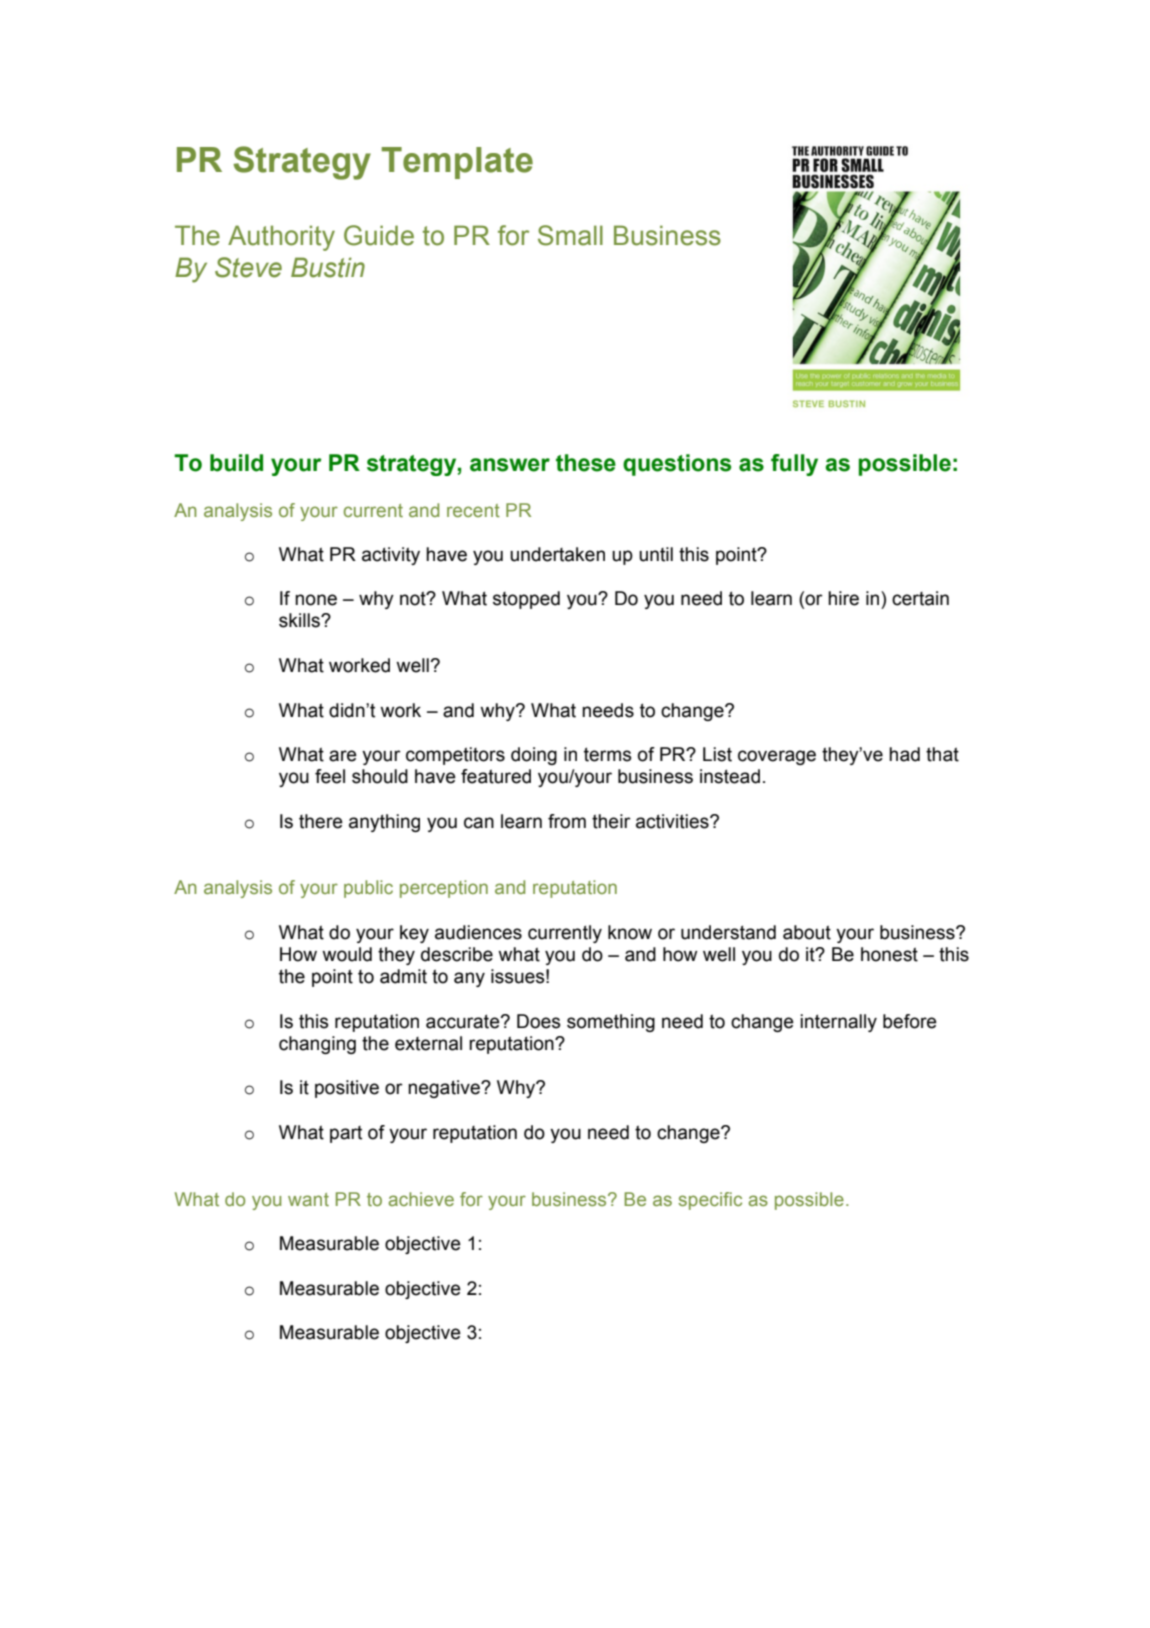 The height and width of the screenshot is (1628, 1150). Describe the element at coordinates (607, 754) in the screenshot. I see `terms` at that location.
